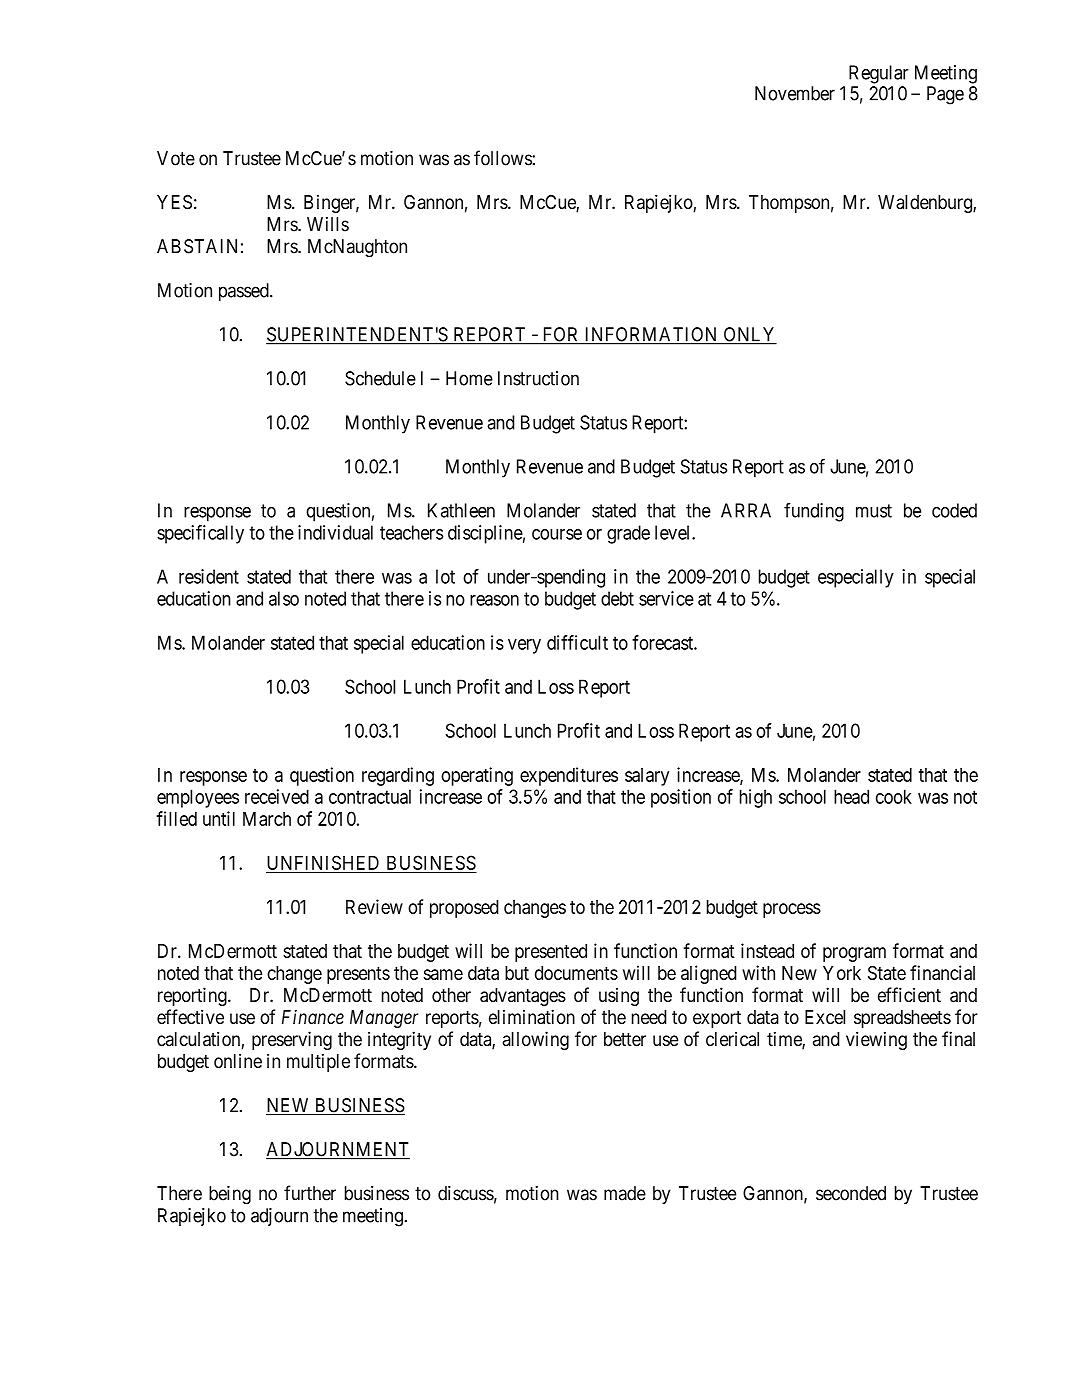  What do you see at coordinates (874, 511) in the document?
I see `must` at bounding box center [874, 511].
